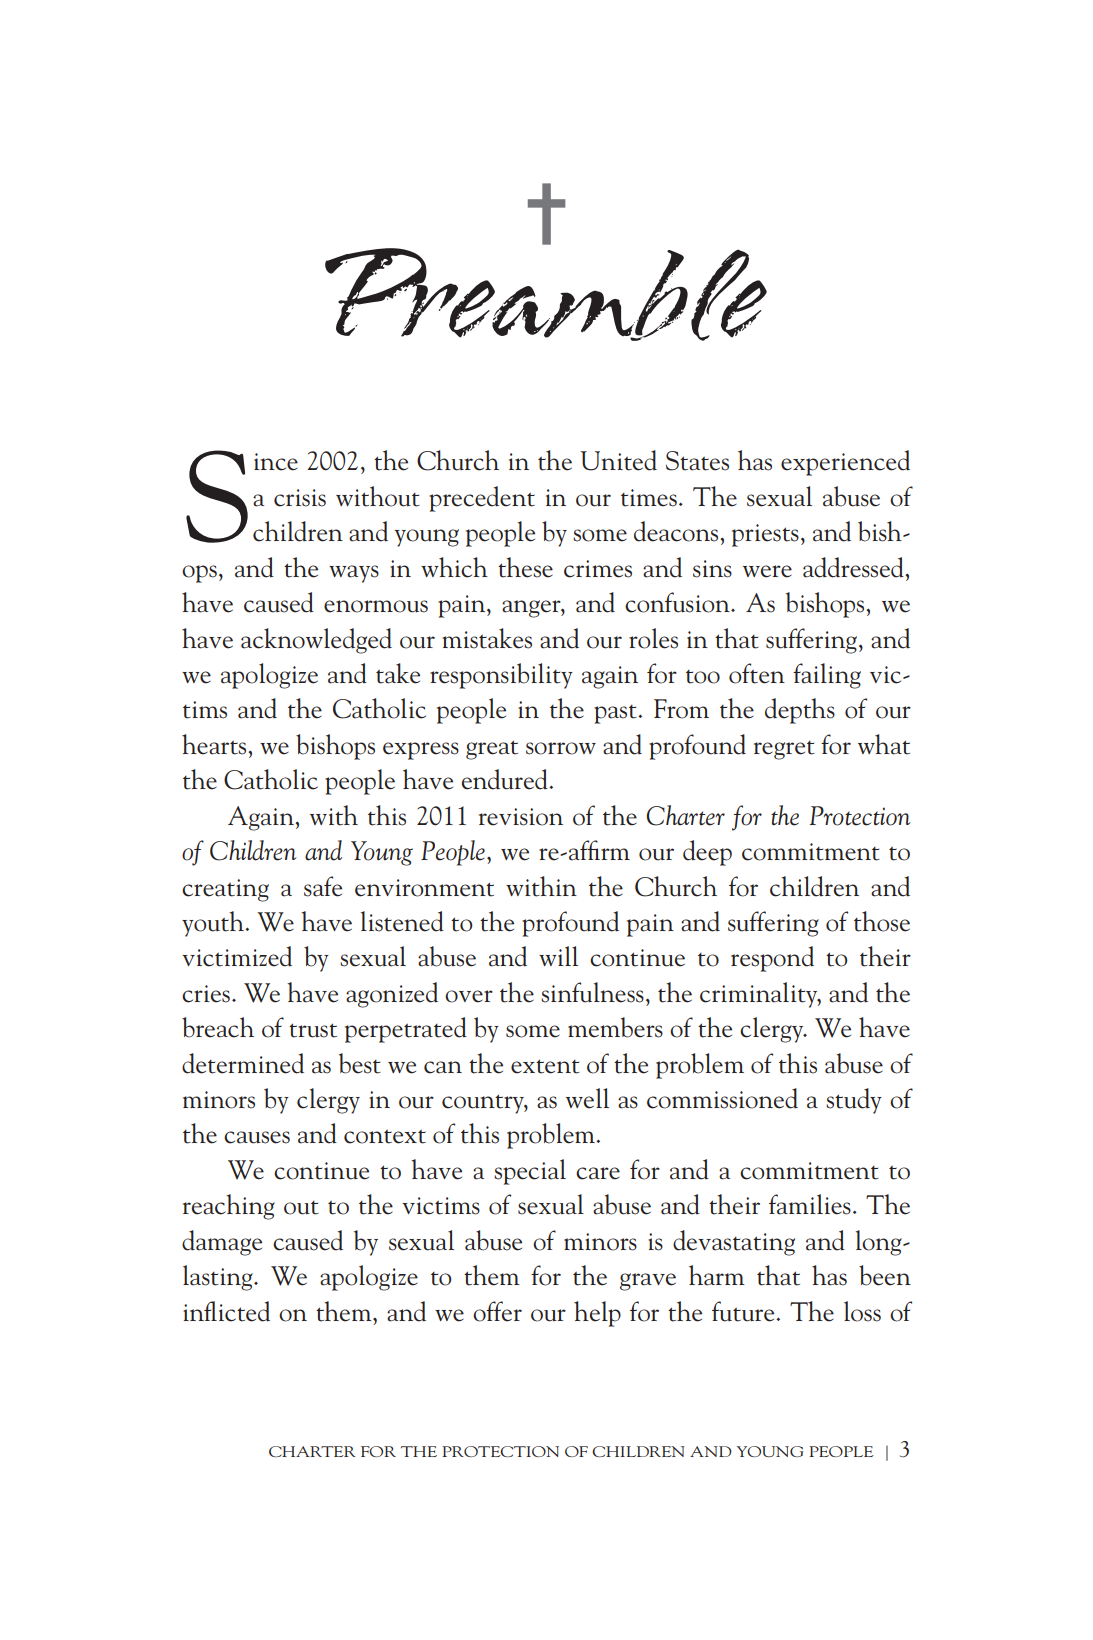 This screenshot has height=1640, width=1093. What do you see at coordinates (226, 1311) in the screenshot?
I see `inflicted` at bounding box center [226, 1311].
